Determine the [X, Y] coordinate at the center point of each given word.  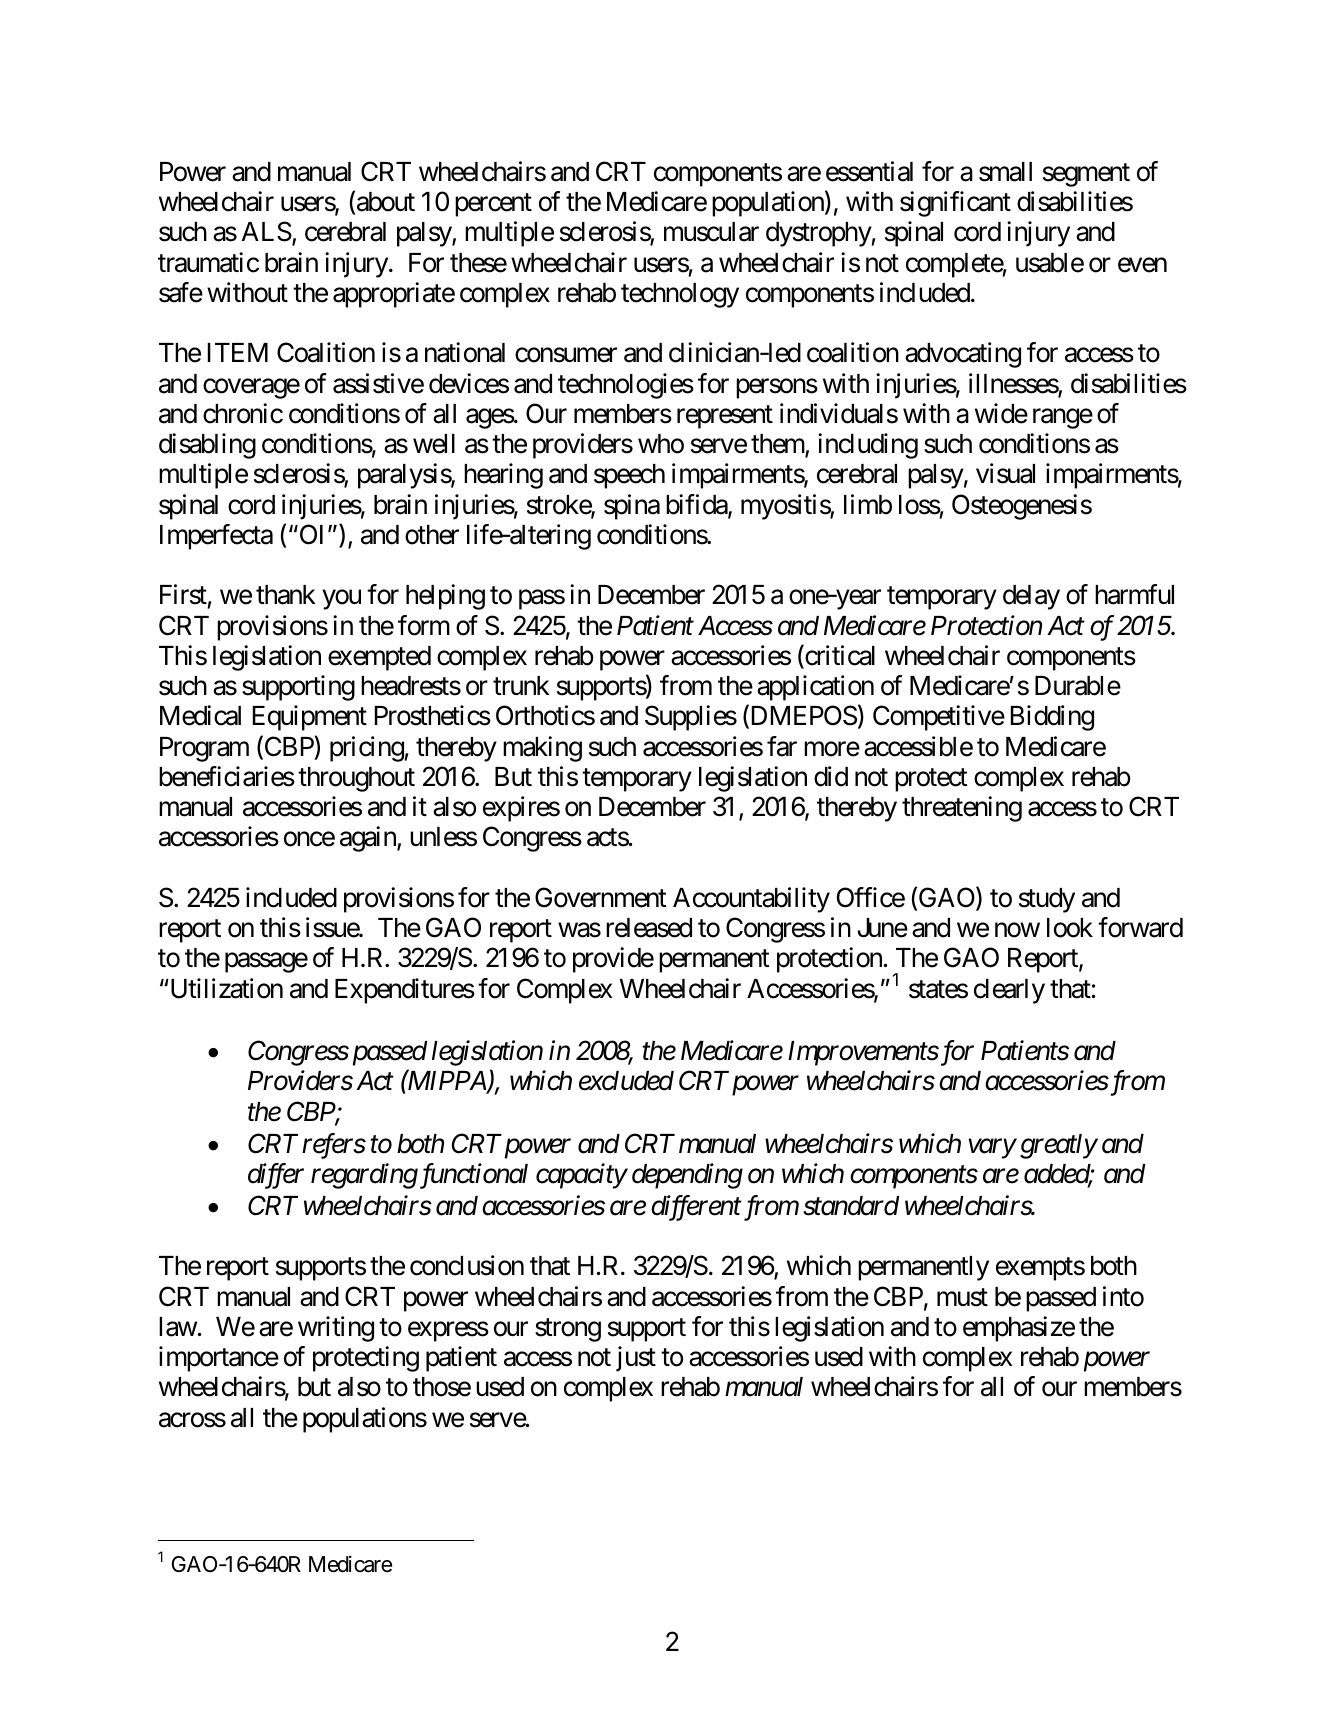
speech [629, 476]
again [369, 839]
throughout [356, 779]
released [649, 928]
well [434, 444]
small [1005, 172]
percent [493, 205]
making [542, 749]
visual [1005, 474]
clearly [1009, 991]
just [636, 1359]
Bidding [1052, 718]
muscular [711, 232]
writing [336, 1329]
